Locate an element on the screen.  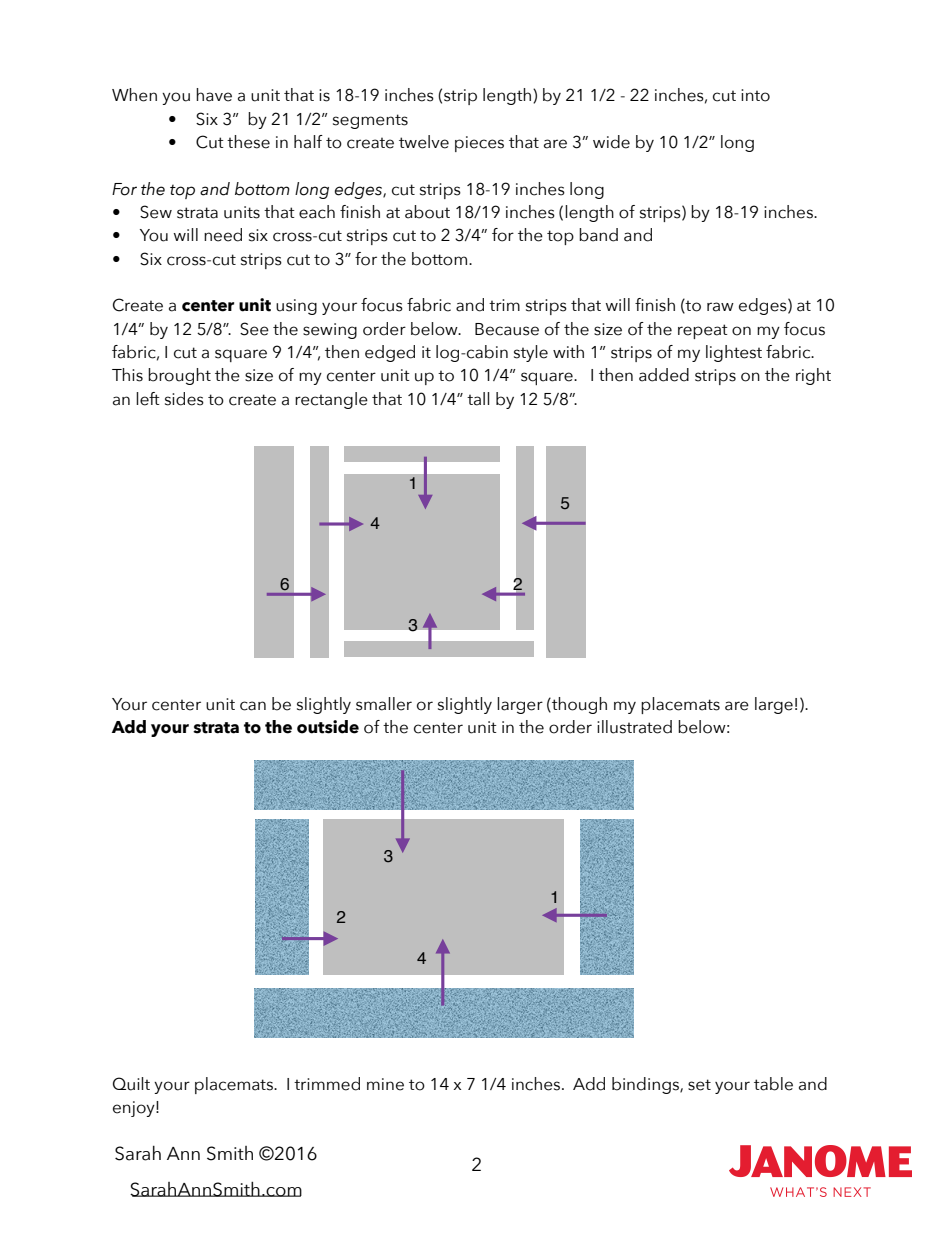
pieces is located at coordinates (479, 144).
